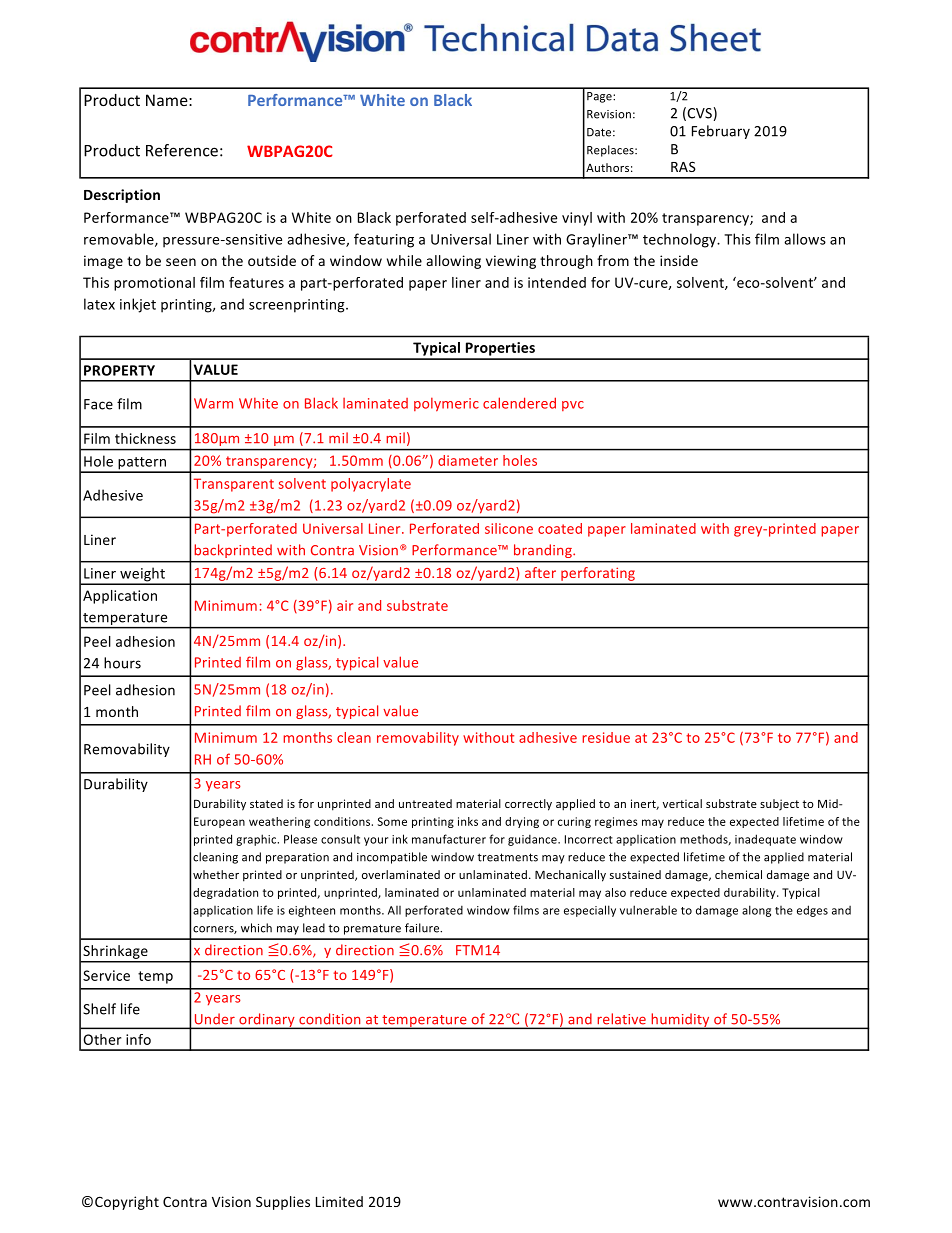  Describe the element at coordinates (215, 1019) in the page. I see `Under` at that location.
